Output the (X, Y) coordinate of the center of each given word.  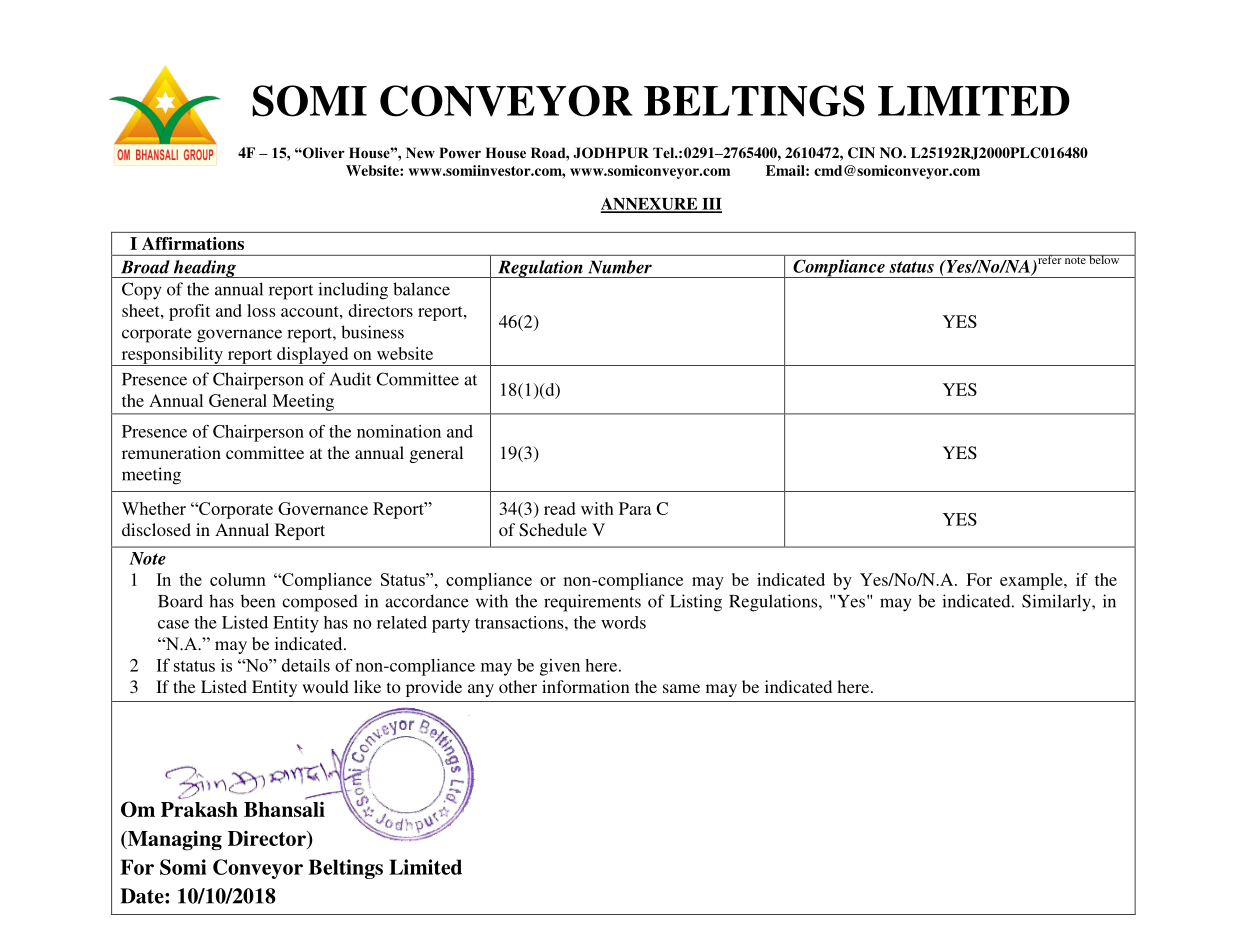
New (420, 152)
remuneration (171, 452)
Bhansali (284, 809)
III (711, 205)
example (1032, 581)
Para (635, 508)
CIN (861, 153)
